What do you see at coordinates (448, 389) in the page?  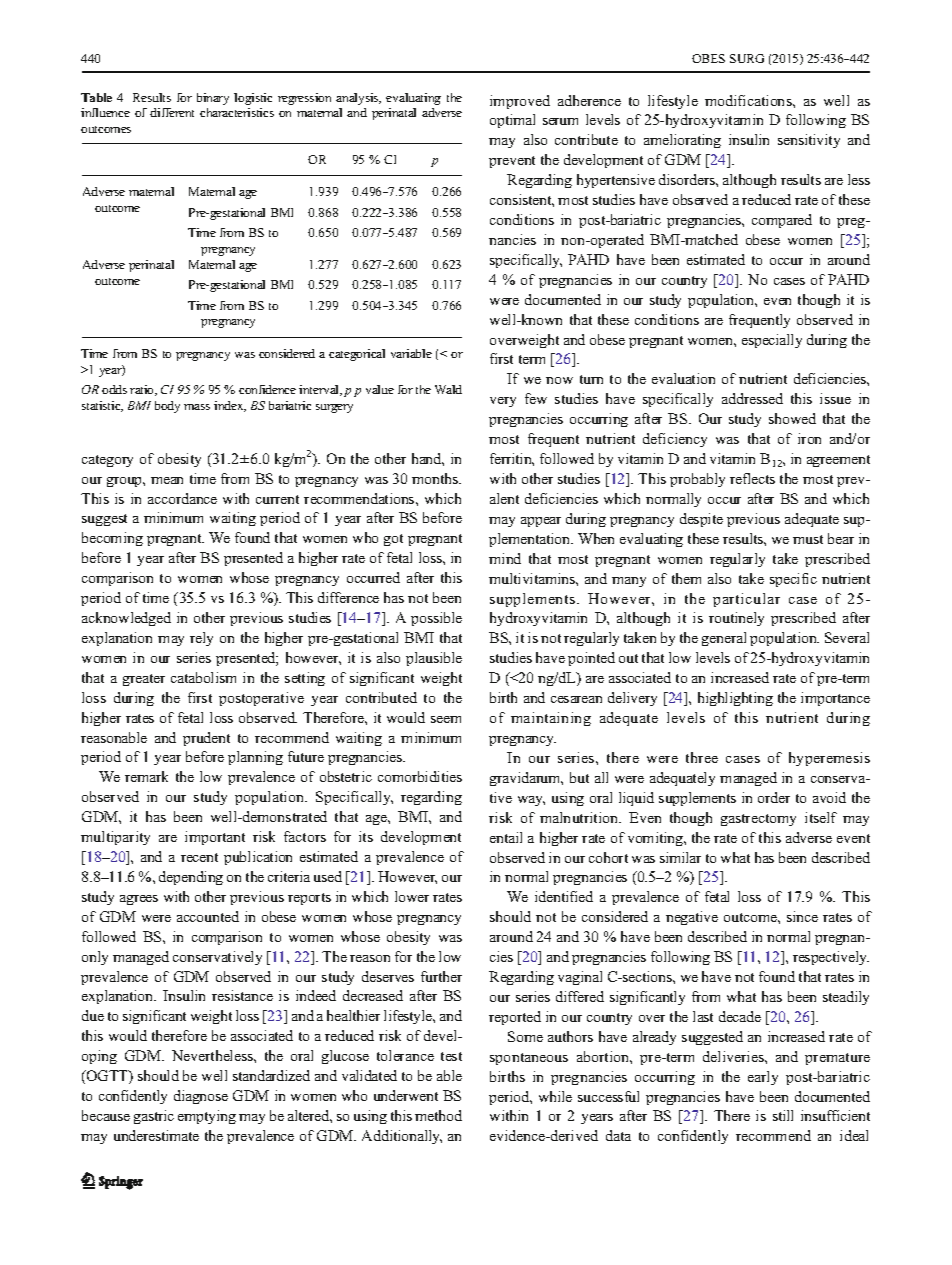 I see `Wald` at bounding box center [448, 389].
